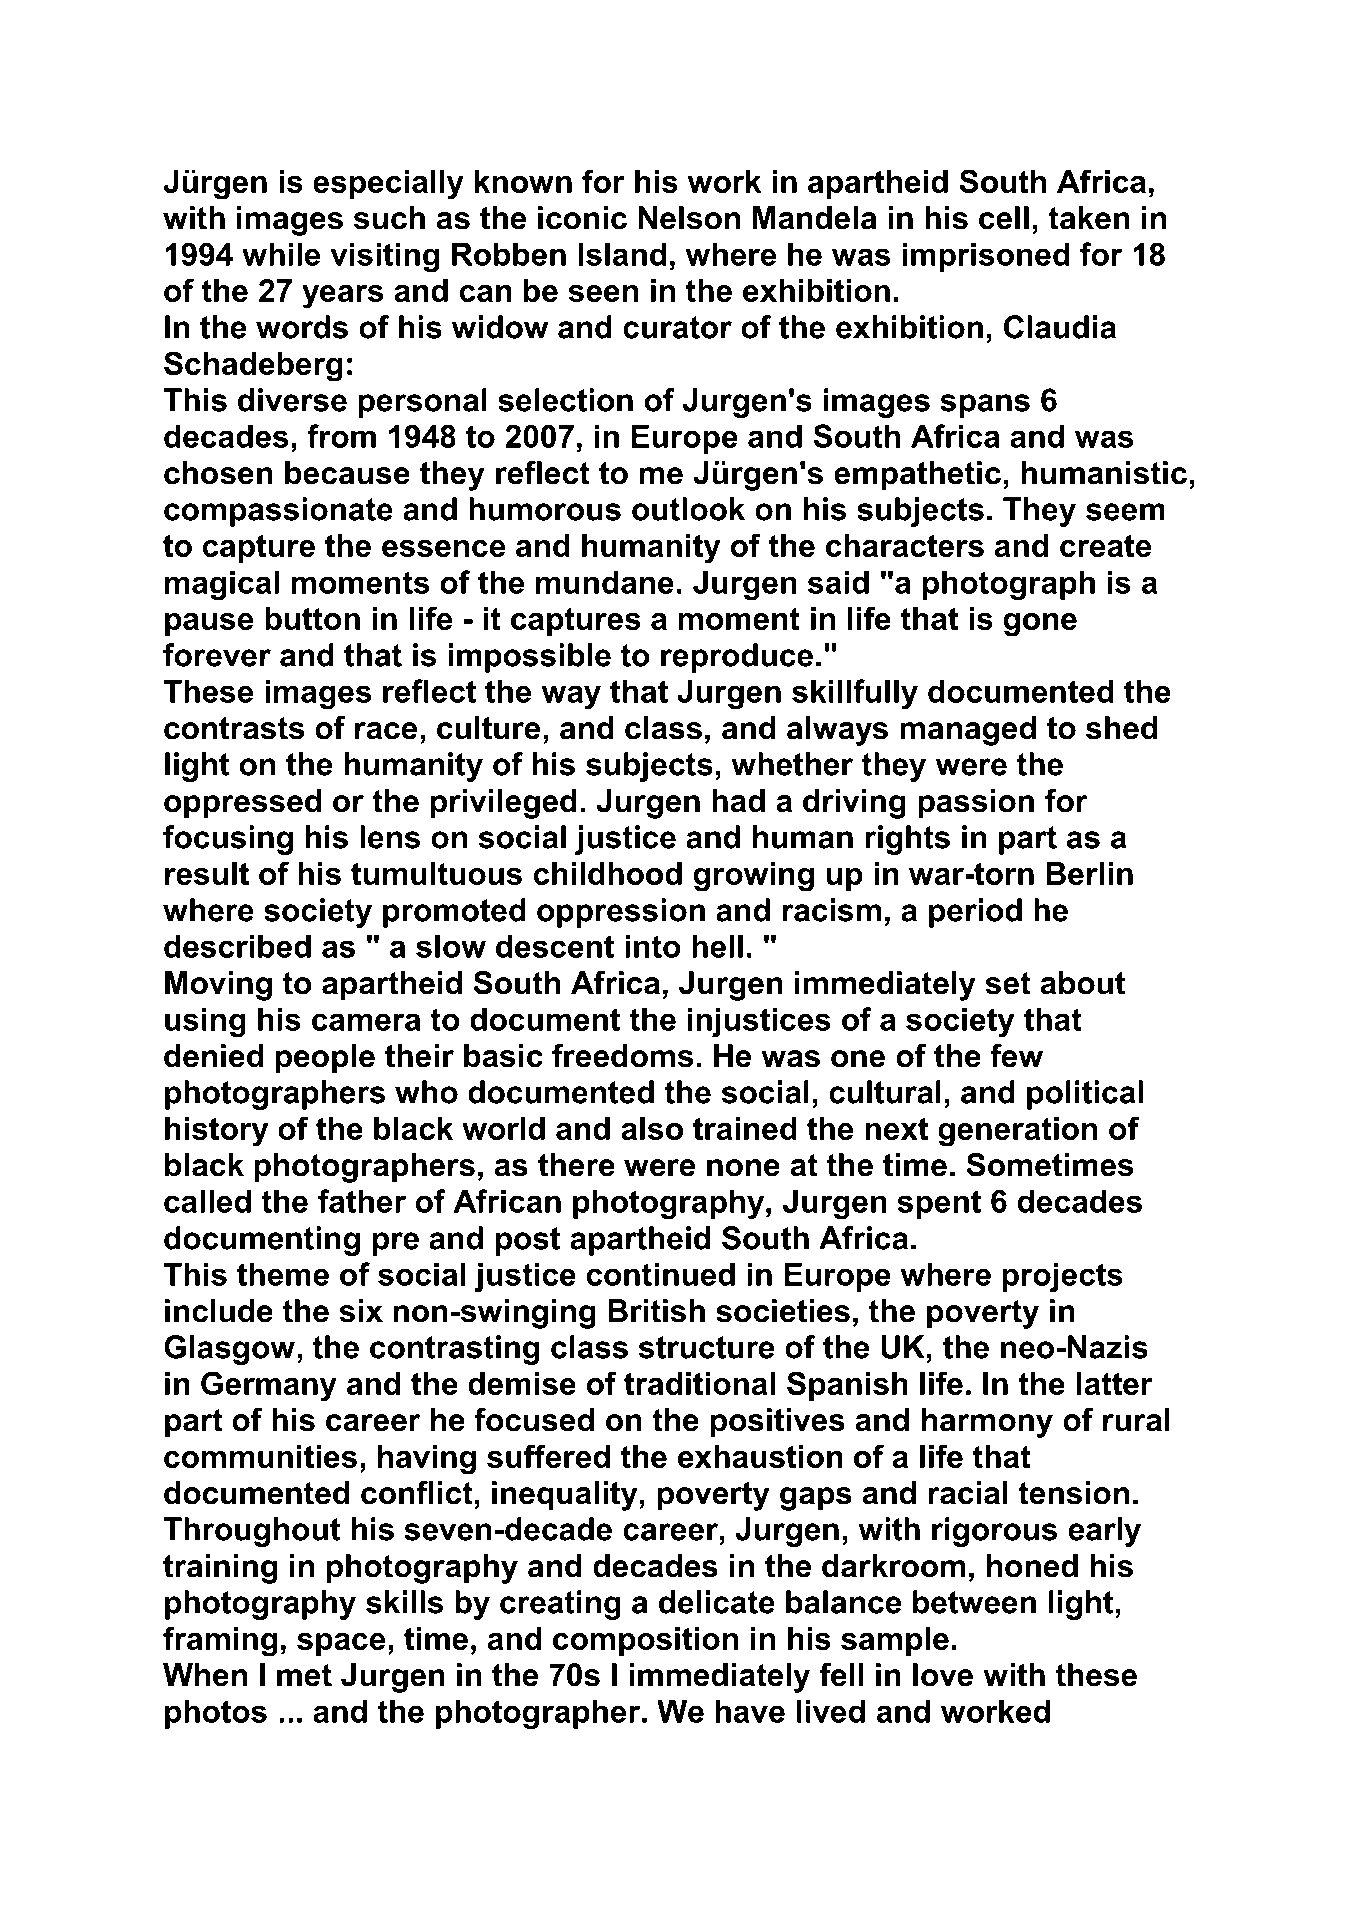 This screenshot has width=1347, height=1905. What do you see at coordinates (1062, 1277) in the screenshot?
I see `projects` at bounding box center [1062, 1277].
